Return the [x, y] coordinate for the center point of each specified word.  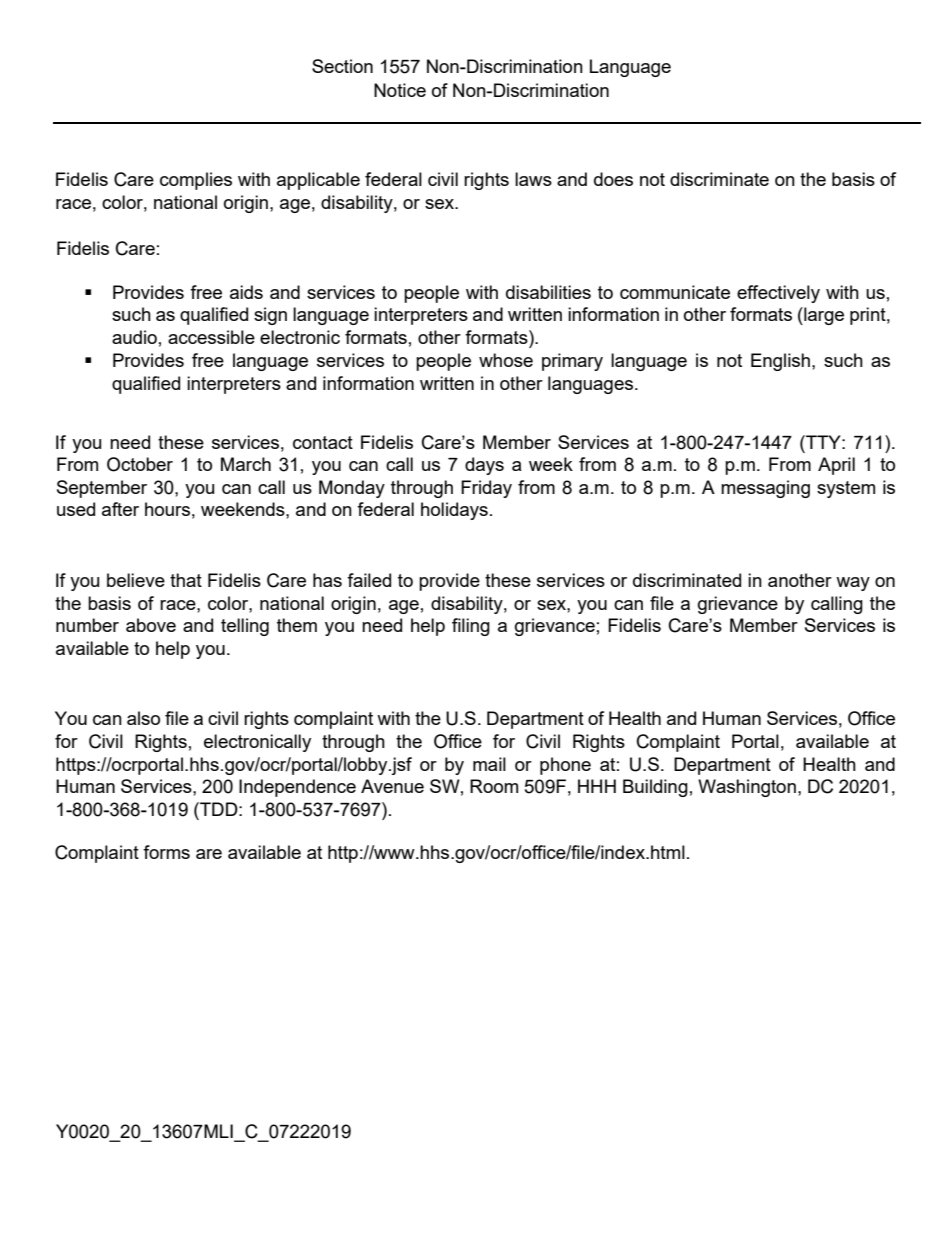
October [140, 464]
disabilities [548, 292]
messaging [765, 489]
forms [166, 852]
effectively [778, 294]
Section [342, 66]
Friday [486, 489]
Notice [400, 90]
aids [246, 292]
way [853, 584]
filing [471, 627]
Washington [747, 788]
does [613, 179]
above [151, 625]
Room [494, 786]
